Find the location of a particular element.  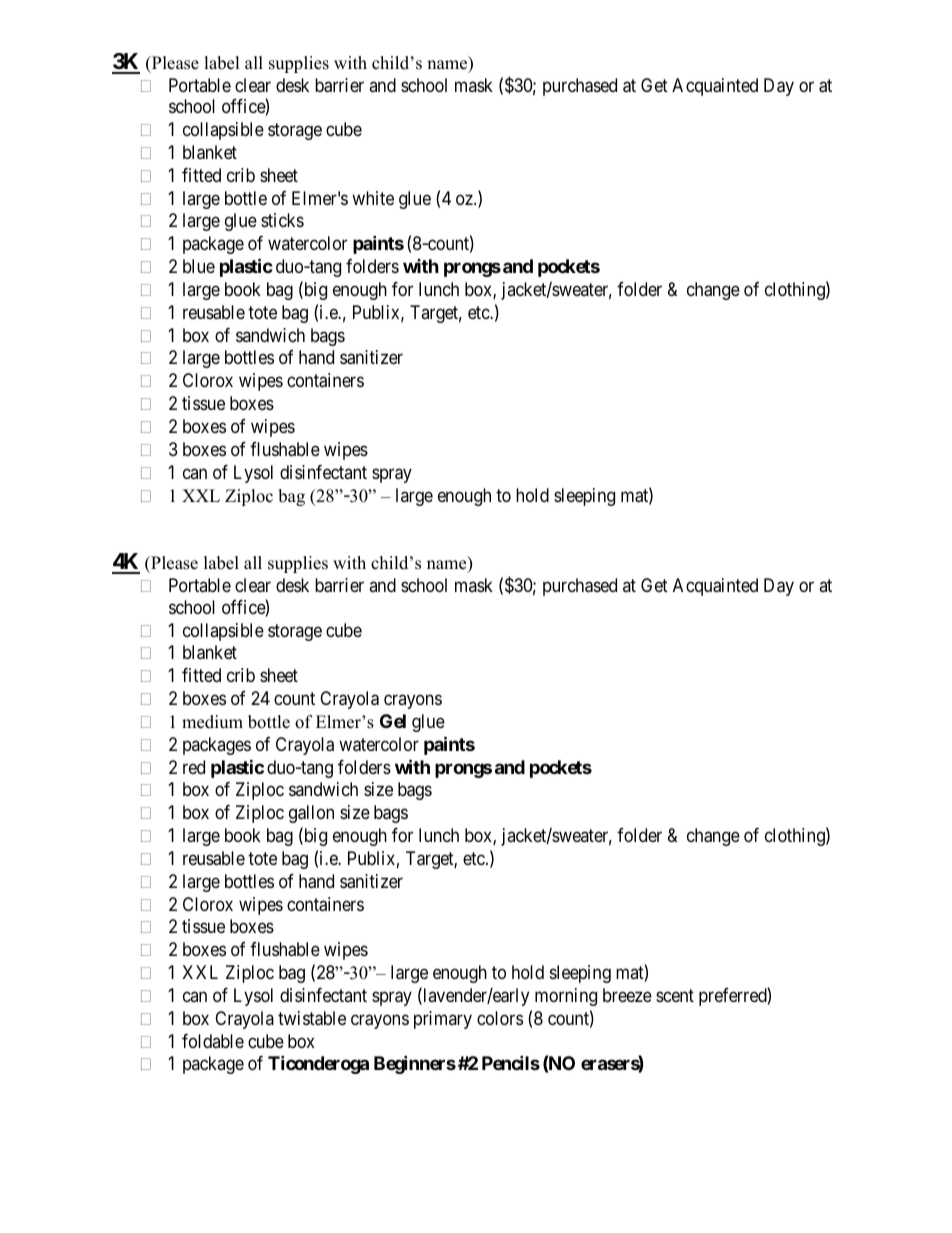

morning is located at coordinates (566, 997).
